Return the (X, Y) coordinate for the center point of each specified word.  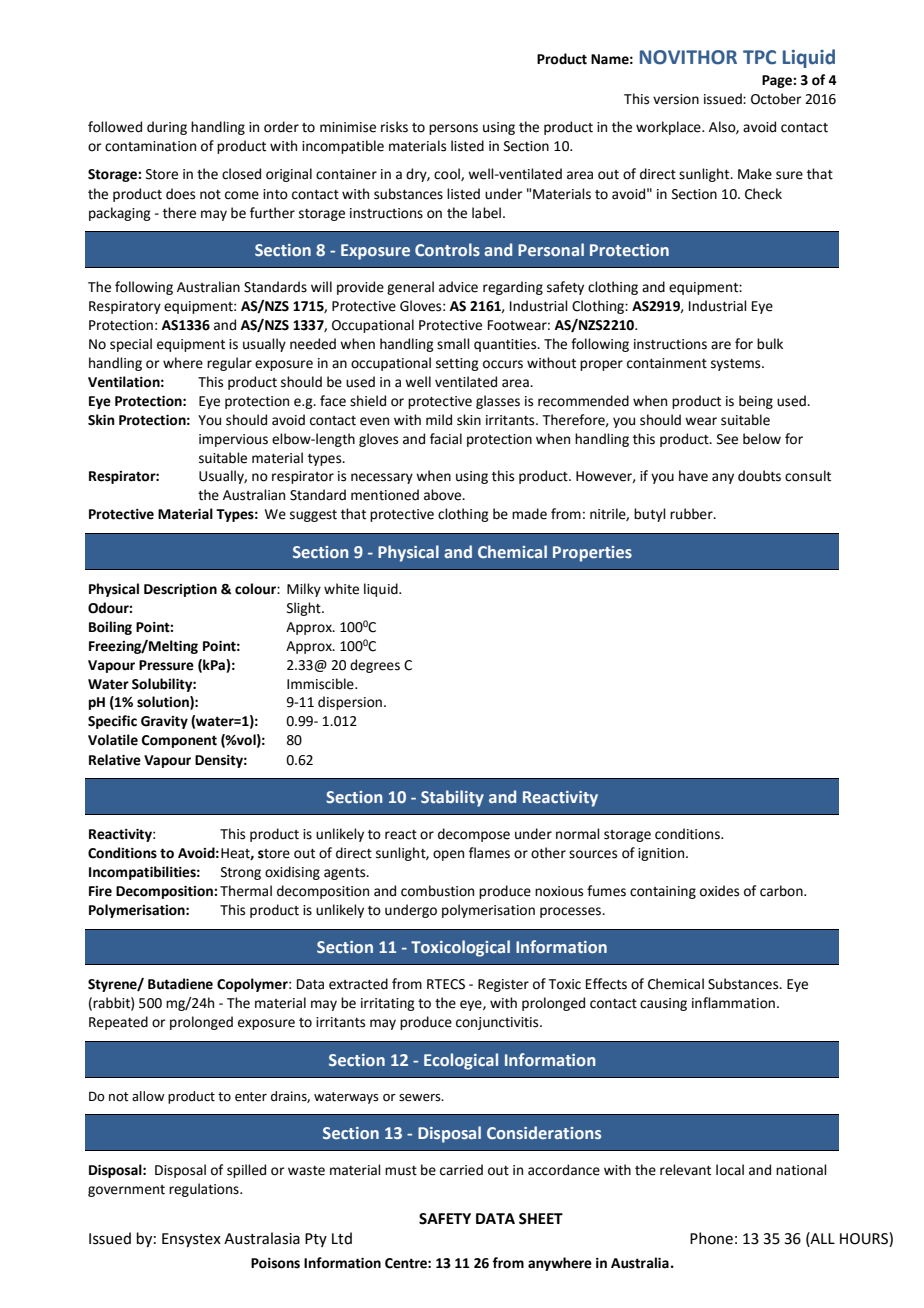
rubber (692, 514)
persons (453, 129)
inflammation (733, 1003)
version (676, 99)
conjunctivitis (498, 1023)
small (453, 344)
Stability (452, 798)
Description (180, 590)
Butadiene (180, 984)
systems (737, 365)
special (131, 345)
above (444, 495)
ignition (662, 854)
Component (179, 741)
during (167, 128)
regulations (205, 1190)
